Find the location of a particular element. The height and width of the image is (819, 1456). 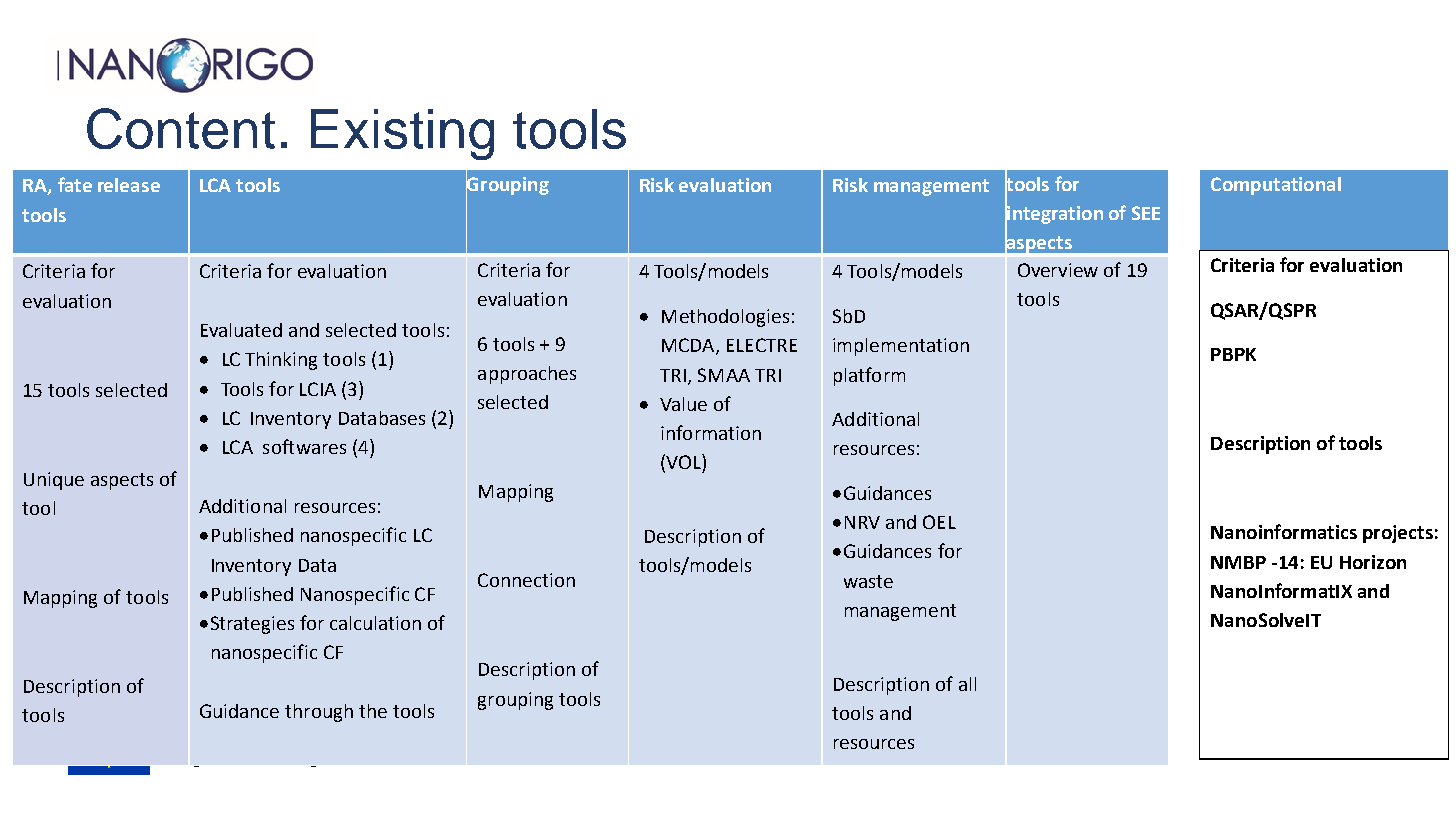

Computational is located at coordinates (1276, 186).
